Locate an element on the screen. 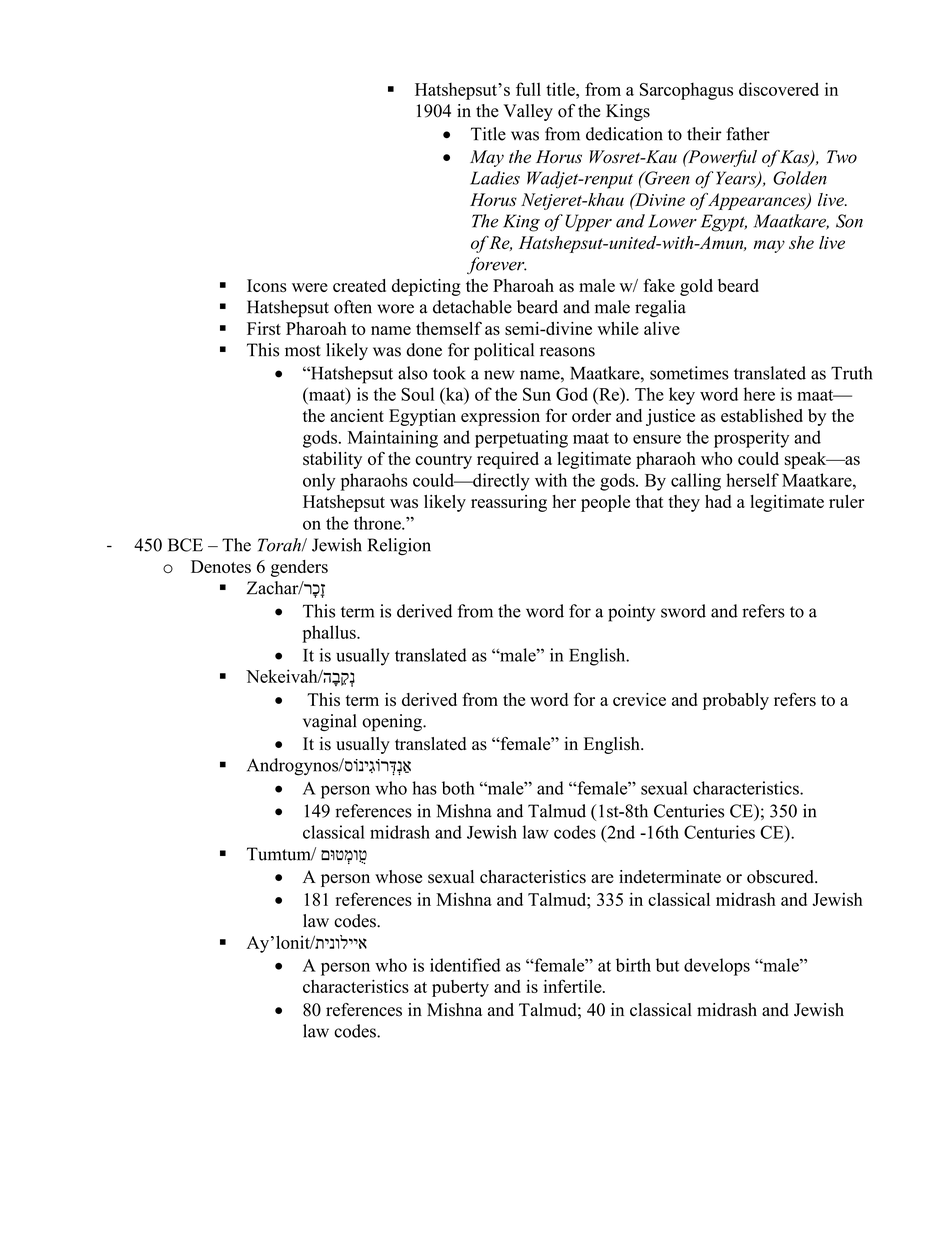 The width and height of the screenshot is (952, 1233). First is located at coordinates (264, 328).
